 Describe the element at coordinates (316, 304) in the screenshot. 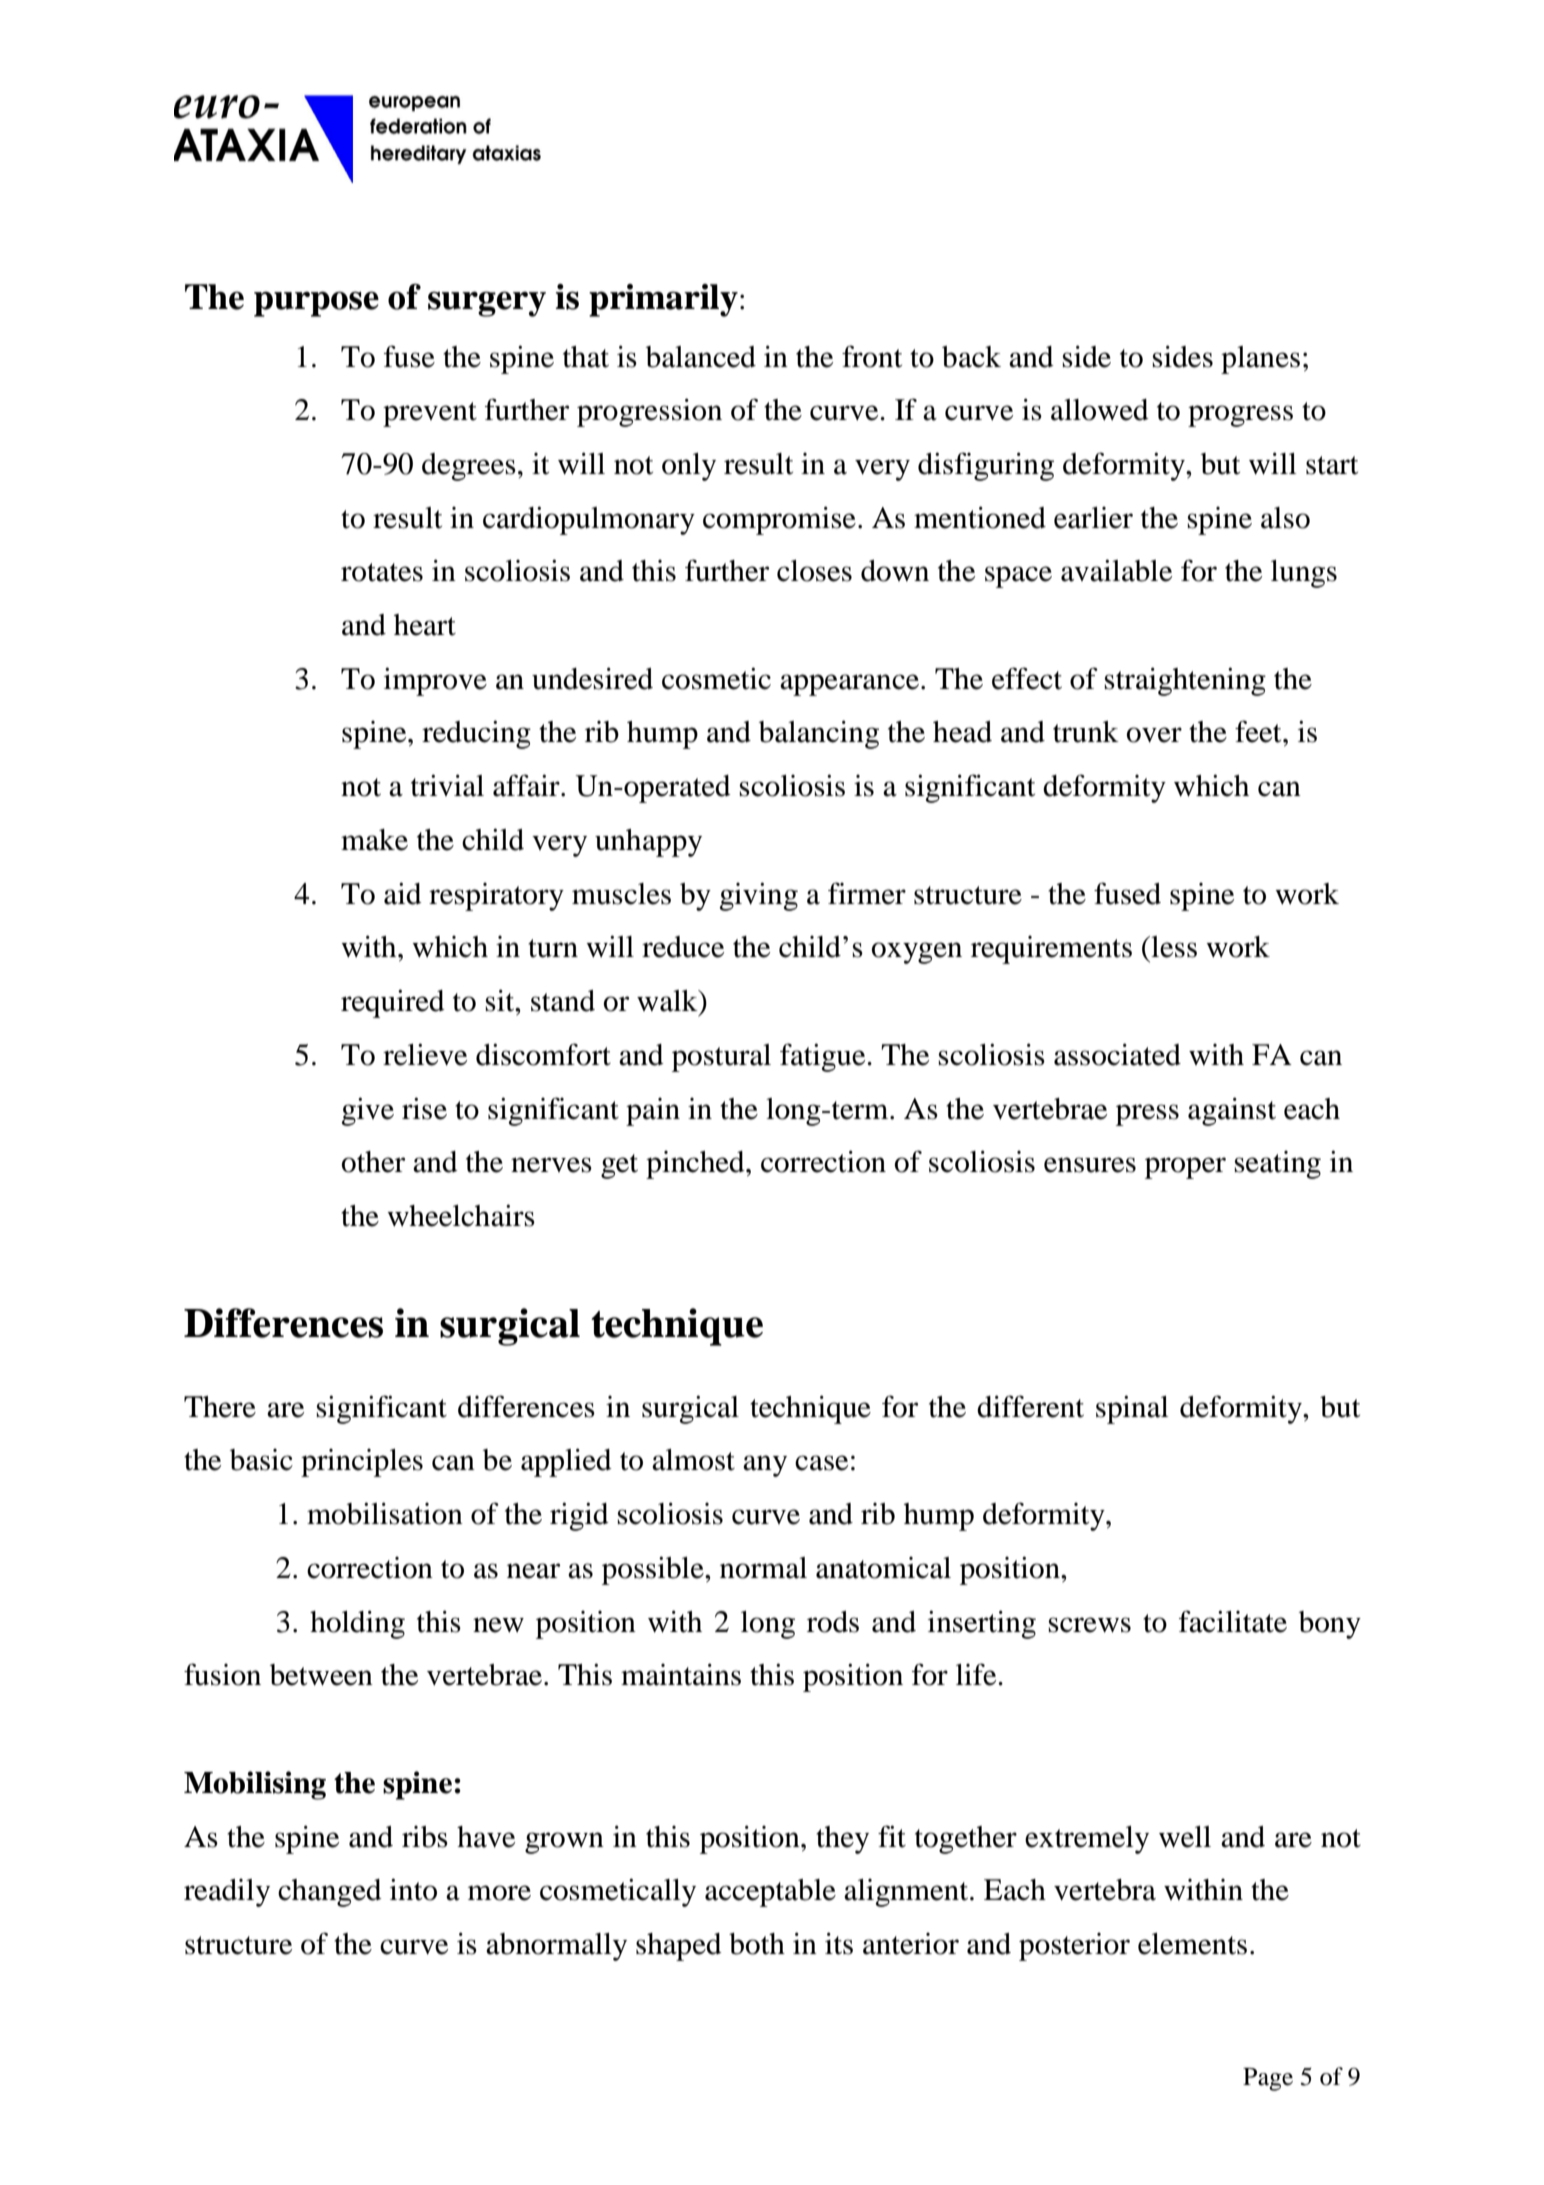

I see `purpose` at that location.
